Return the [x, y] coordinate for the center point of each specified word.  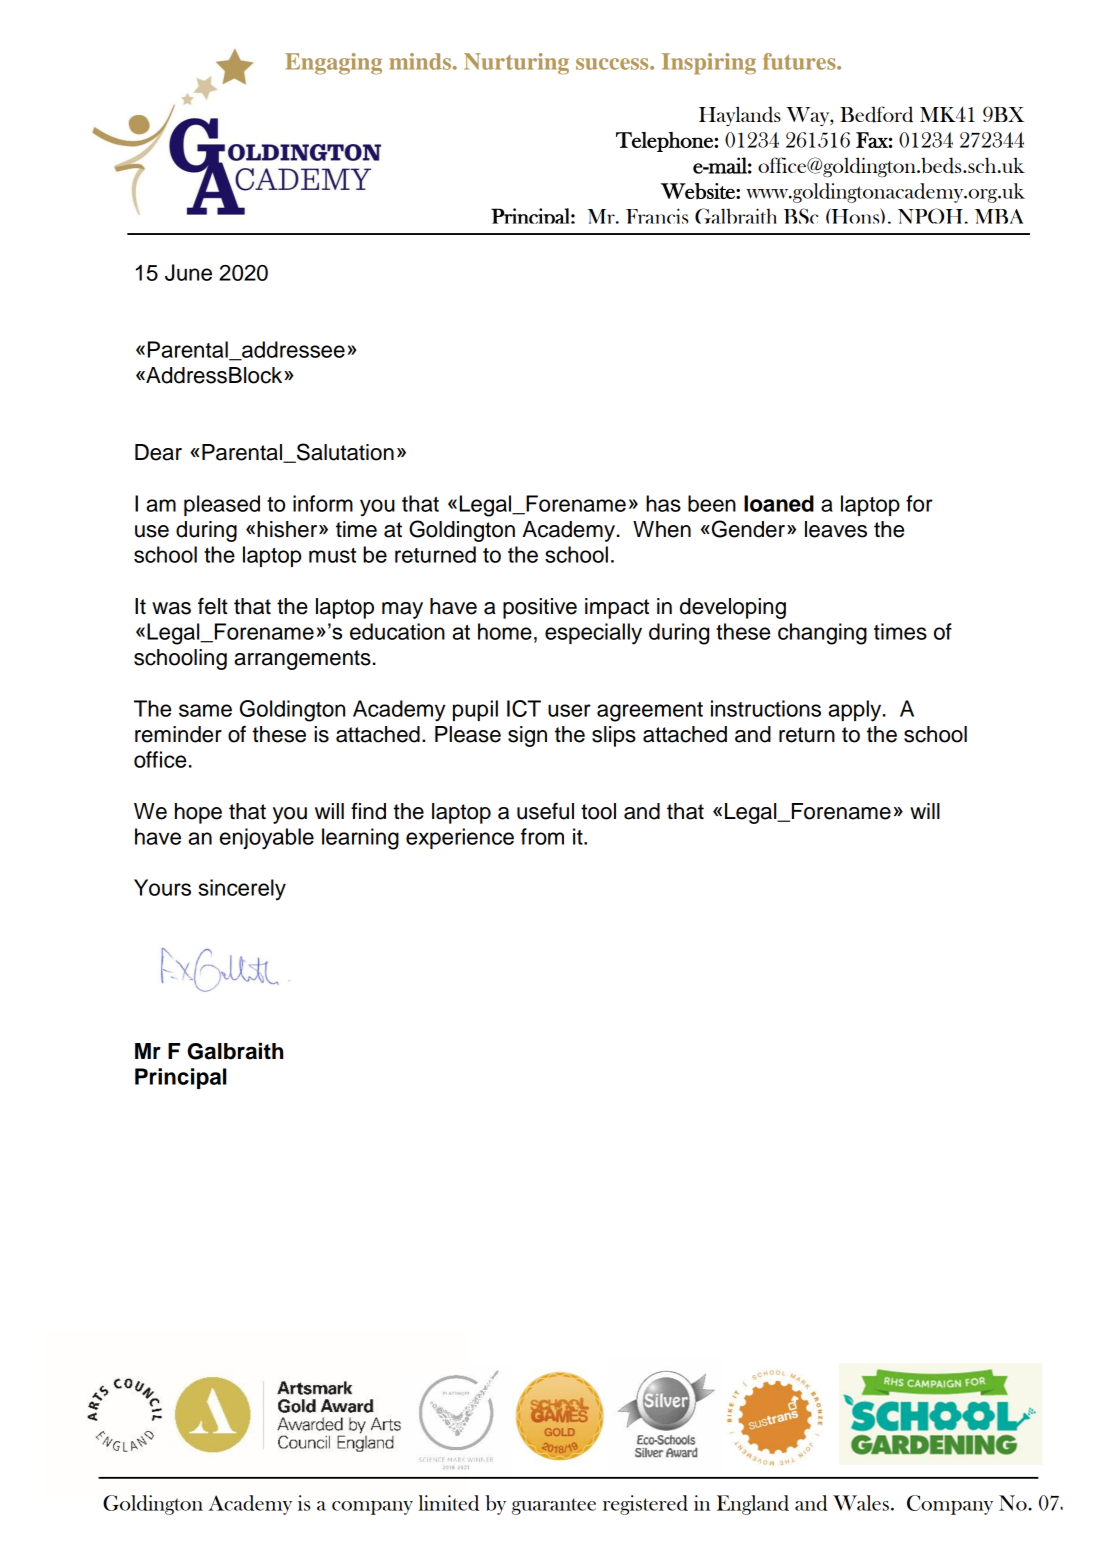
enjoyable [267, 839]
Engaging [333, 64]
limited [449, 1503]
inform [323, 503]
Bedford [876, 114]
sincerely [242, 890]
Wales [861, 1503]
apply [856, 711]
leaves [836, 529]
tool [598, 811]
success [613, 64]
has [663, 503]
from [542, 836]
